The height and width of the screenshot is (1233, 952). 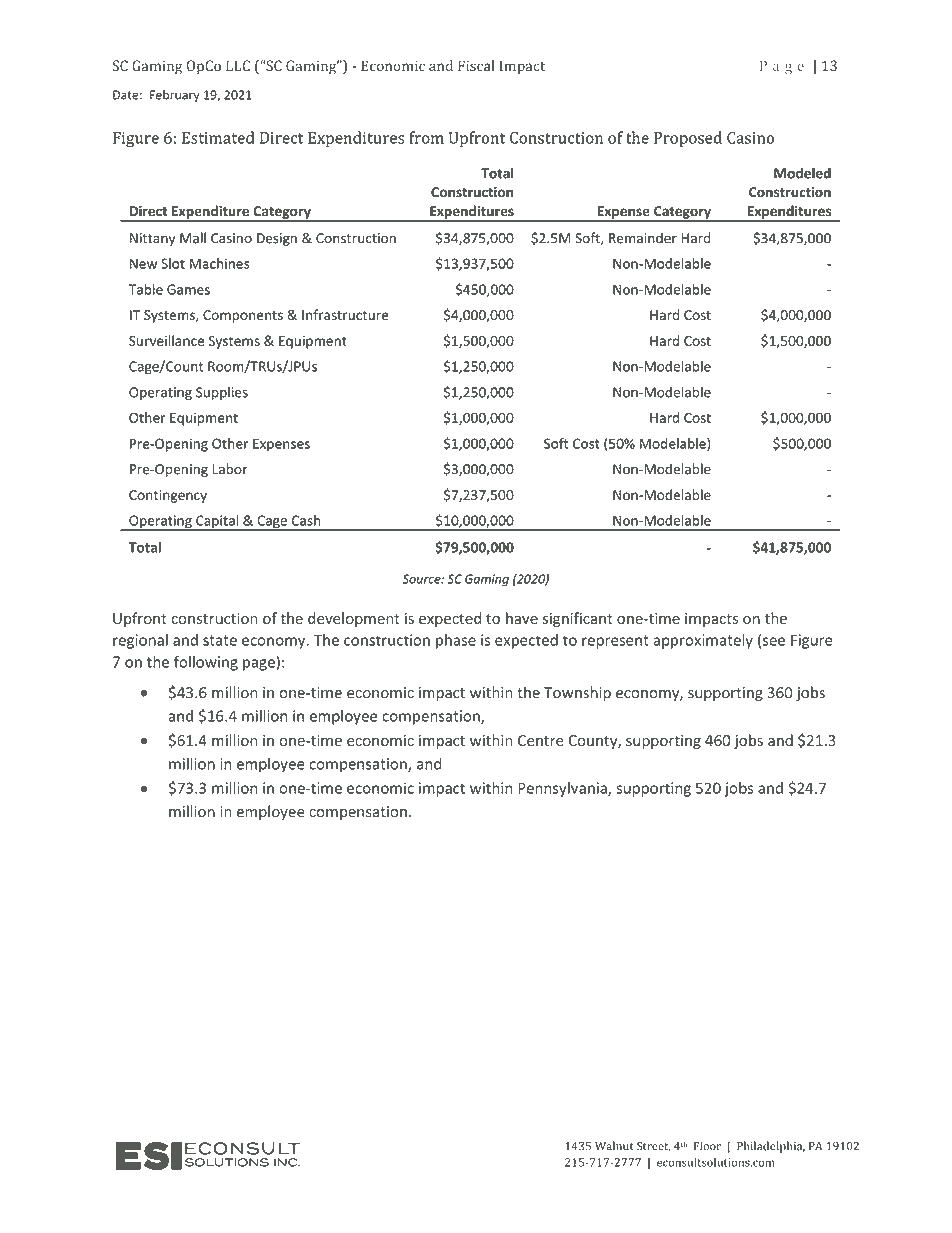 I want to click on Cash, so click(x=306, y=520).
